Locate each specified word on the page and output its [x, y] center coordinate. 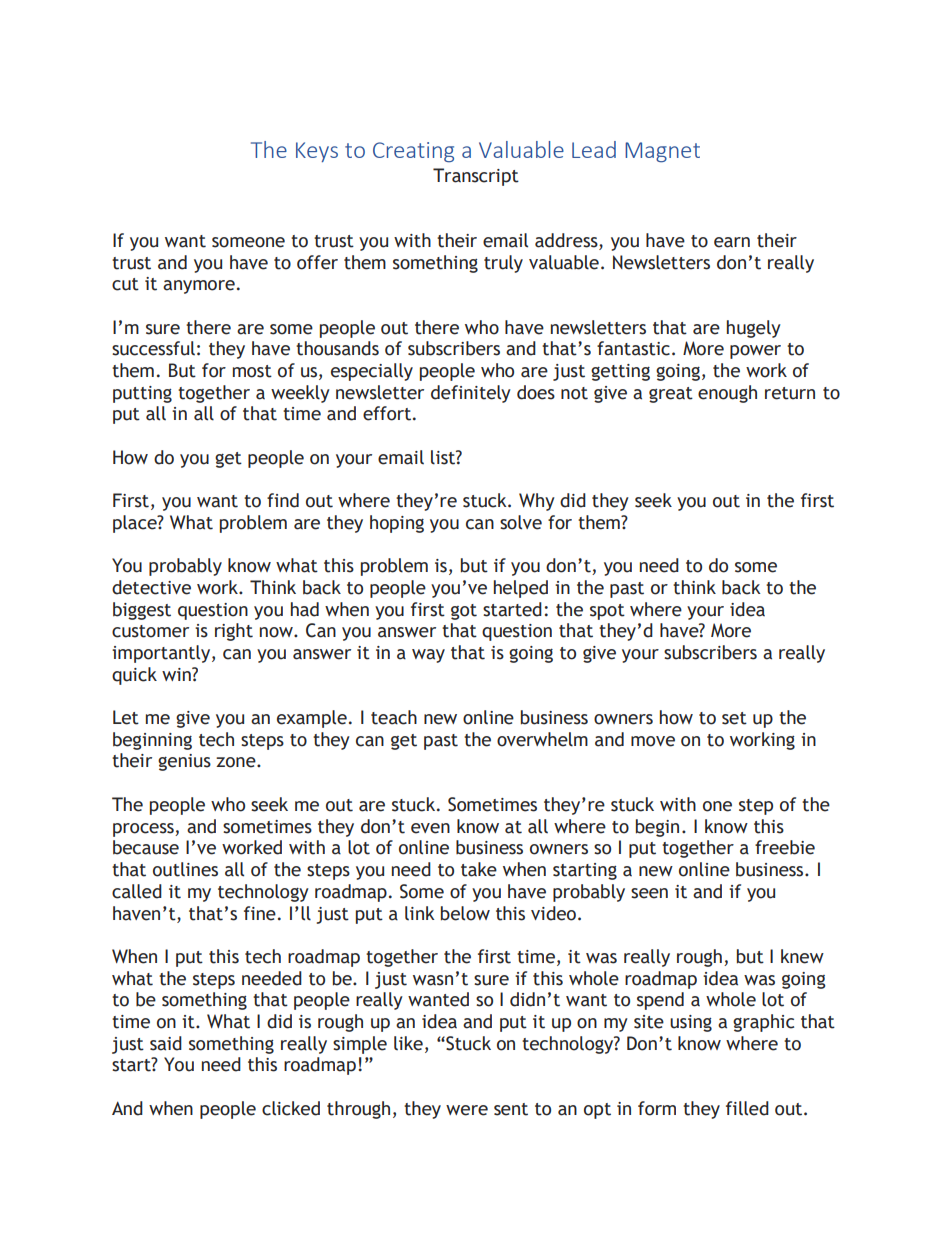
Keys [317, 152]
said [166, 1043]
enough [727, 394]
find [283, 500]
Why [537, 502]
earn [732, 242]
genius [184, 762]
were [467, 1110]
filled [747, 1108]
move [653, 741]
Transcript [476, 177]
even [430, 828]
